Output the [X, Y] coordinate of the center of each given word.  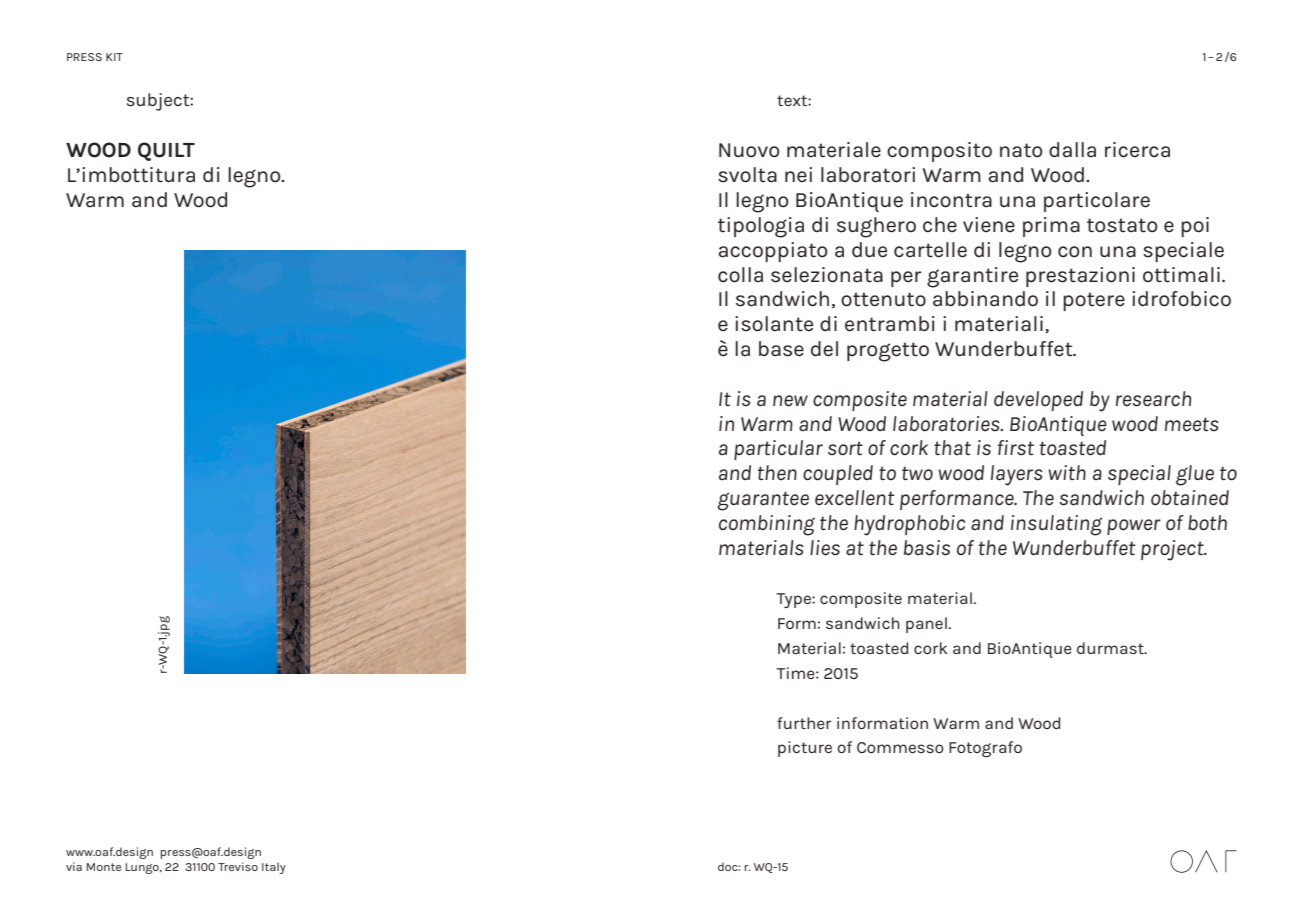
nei [798, 175]
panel [926, 625]
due [869, 250]
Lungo [143, 868]
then [777, 473]
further [804, 723]
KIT [114, 57]
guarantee [763, 501]
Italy [274, 868]
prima [1051, 227]
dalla [1072, 150]
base [781, 349]
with [1067, 472]
